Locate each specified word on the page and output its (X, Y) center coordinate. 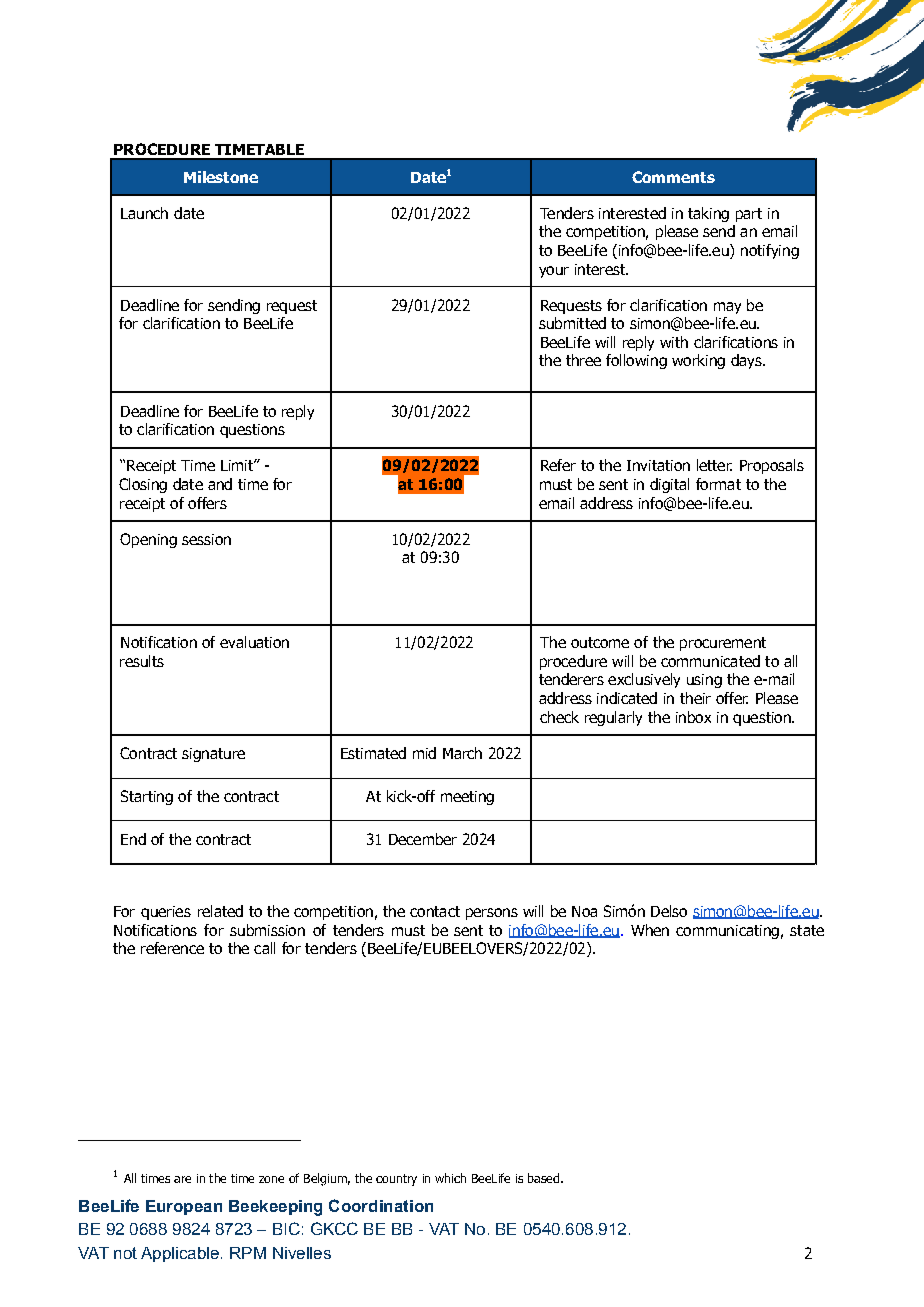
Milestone (221, 177)
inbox (693, 717)
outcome (600, 642)
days (747, 361)
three (583, 360)
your (554, 272)
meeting (467, 798)
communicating (727, 932)
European (184, 1207)
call (264, 948)
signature (213, 755)
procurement (723, 644)
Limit (238, 465)
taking (708, 214)
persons (492, 914)
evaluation (254, 642)
